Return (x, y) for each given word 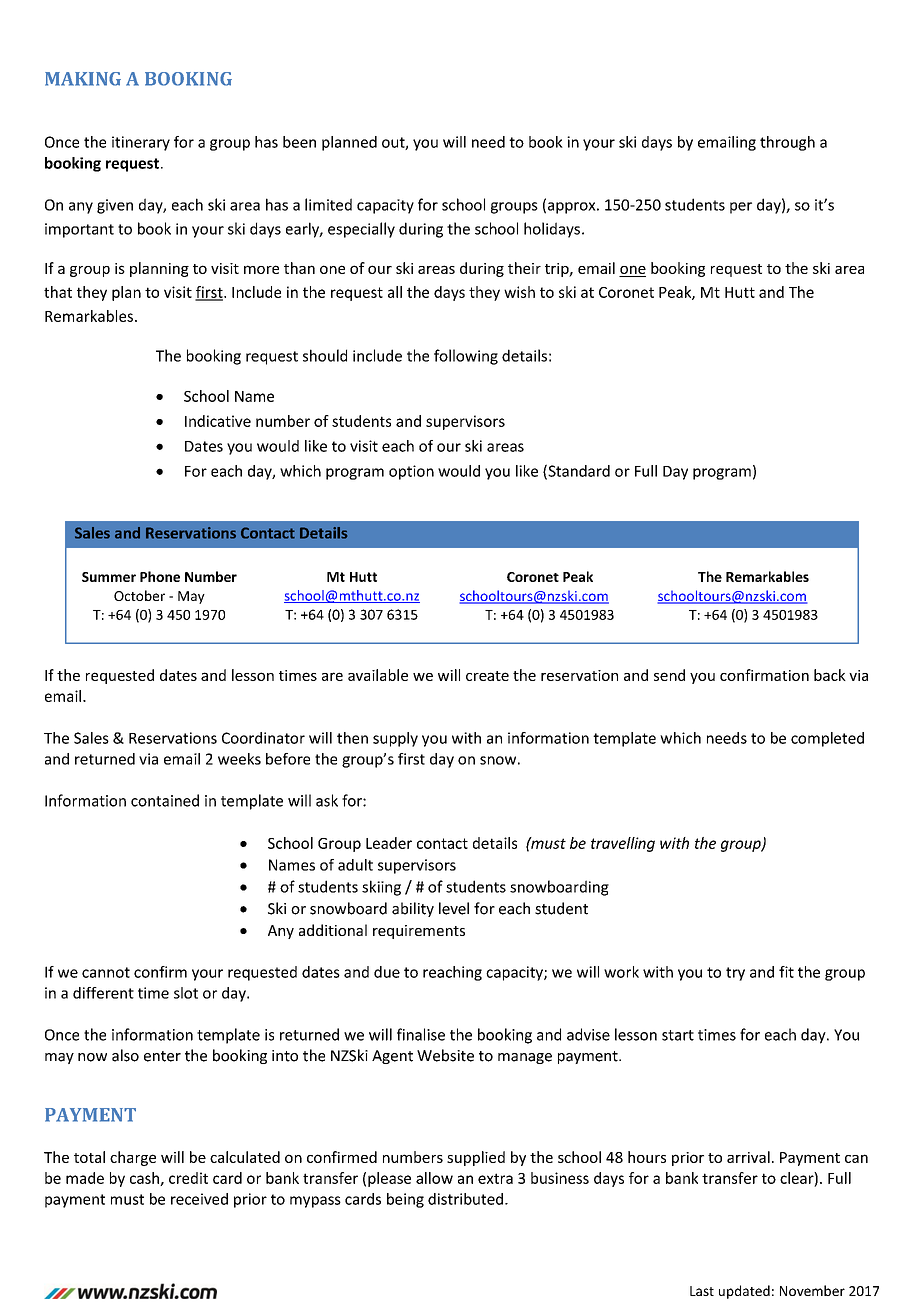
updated (744, 1292)
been (299, 142)
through (787, 143)
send (669, 675)
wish (519, 292)
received (199, 1199)
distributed (465, 1199)
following (466, 357)
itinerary (141, 143)
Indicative (218, 421)
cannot (106, 972)
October (139, 595)
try (735, 974)
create (487, 676)
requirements (419, 932)
